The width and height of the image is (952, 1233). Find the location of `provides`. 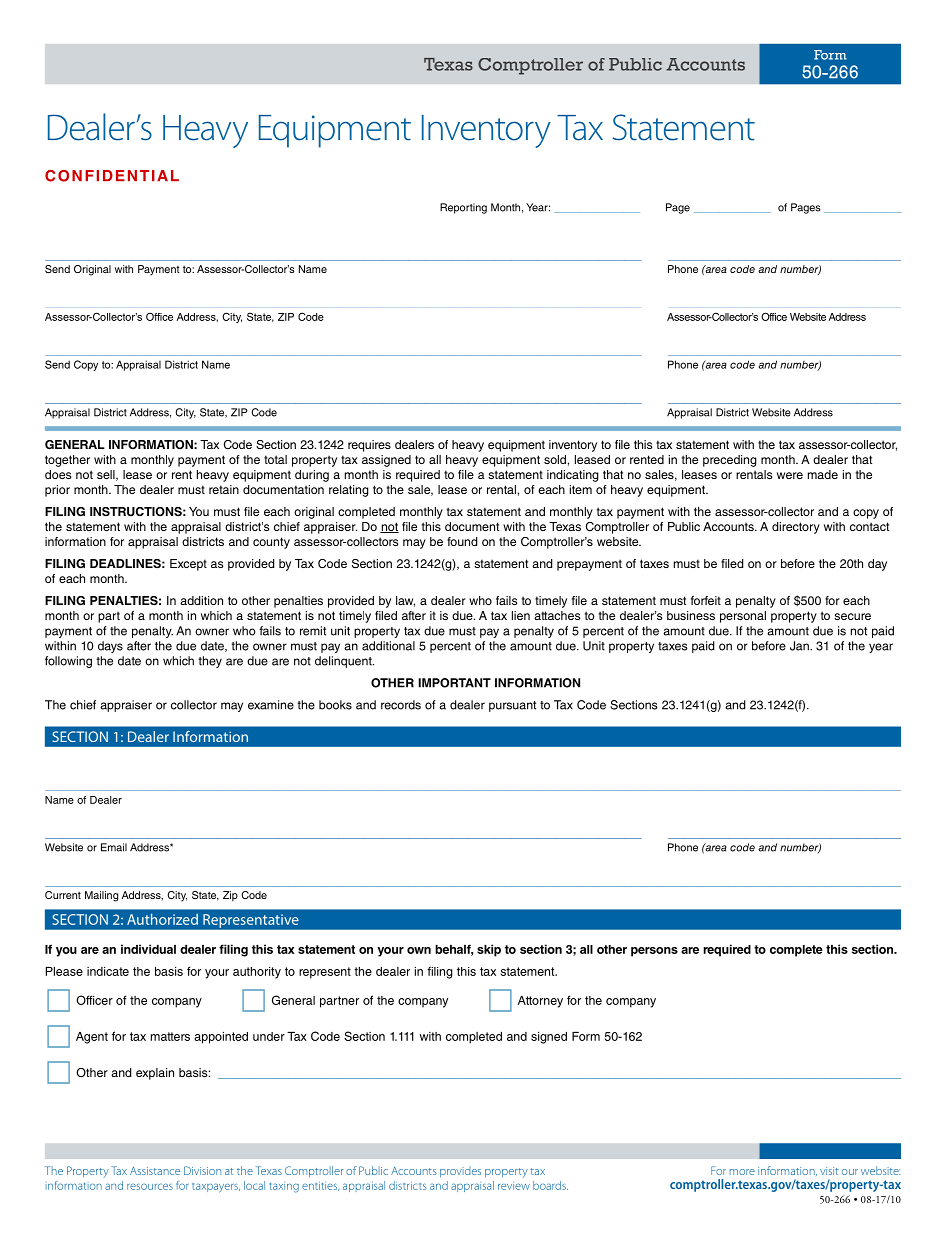

provides is located at coordinates (460, 1172).
